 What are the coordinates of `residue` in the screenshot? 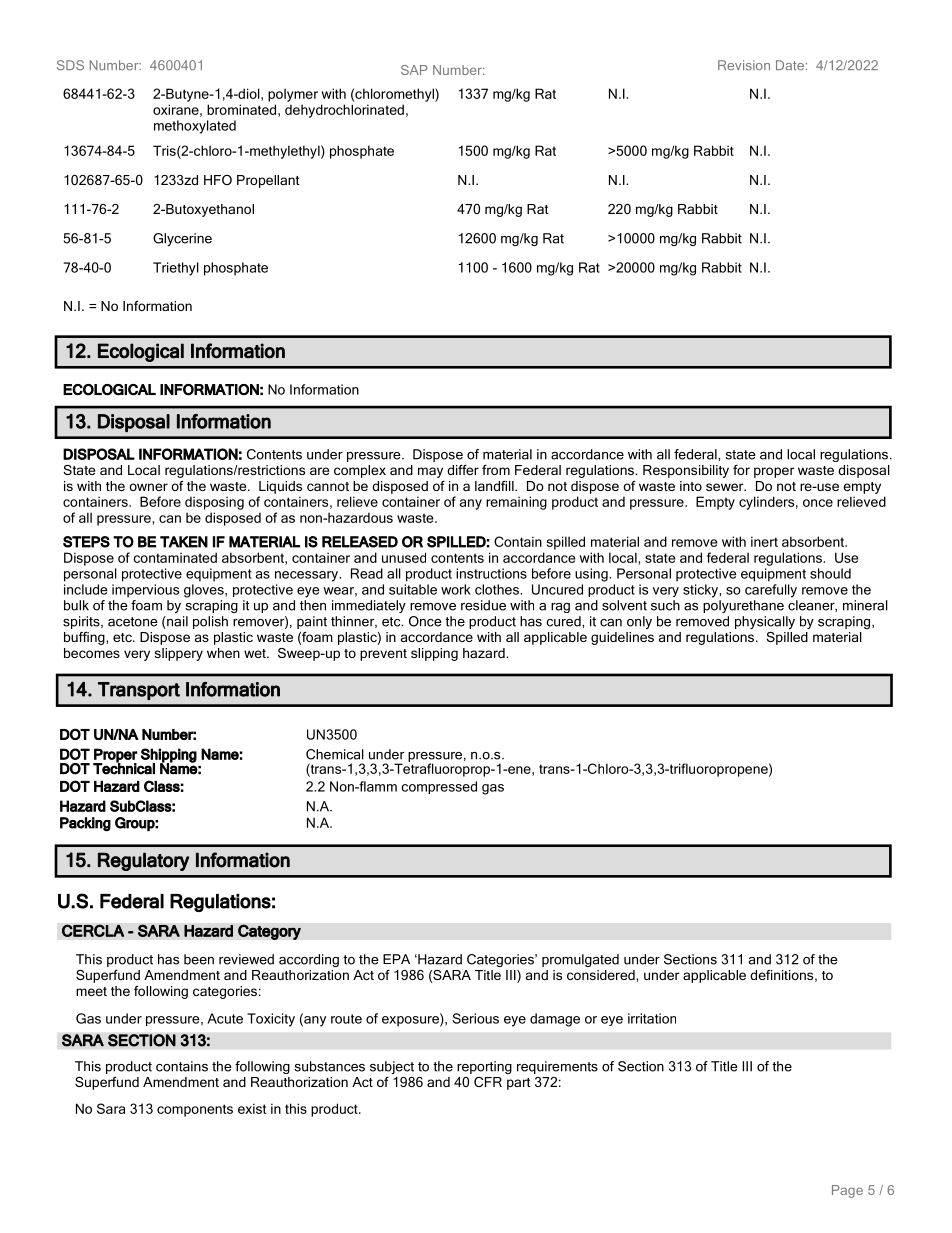 It's located at (483, 605).
